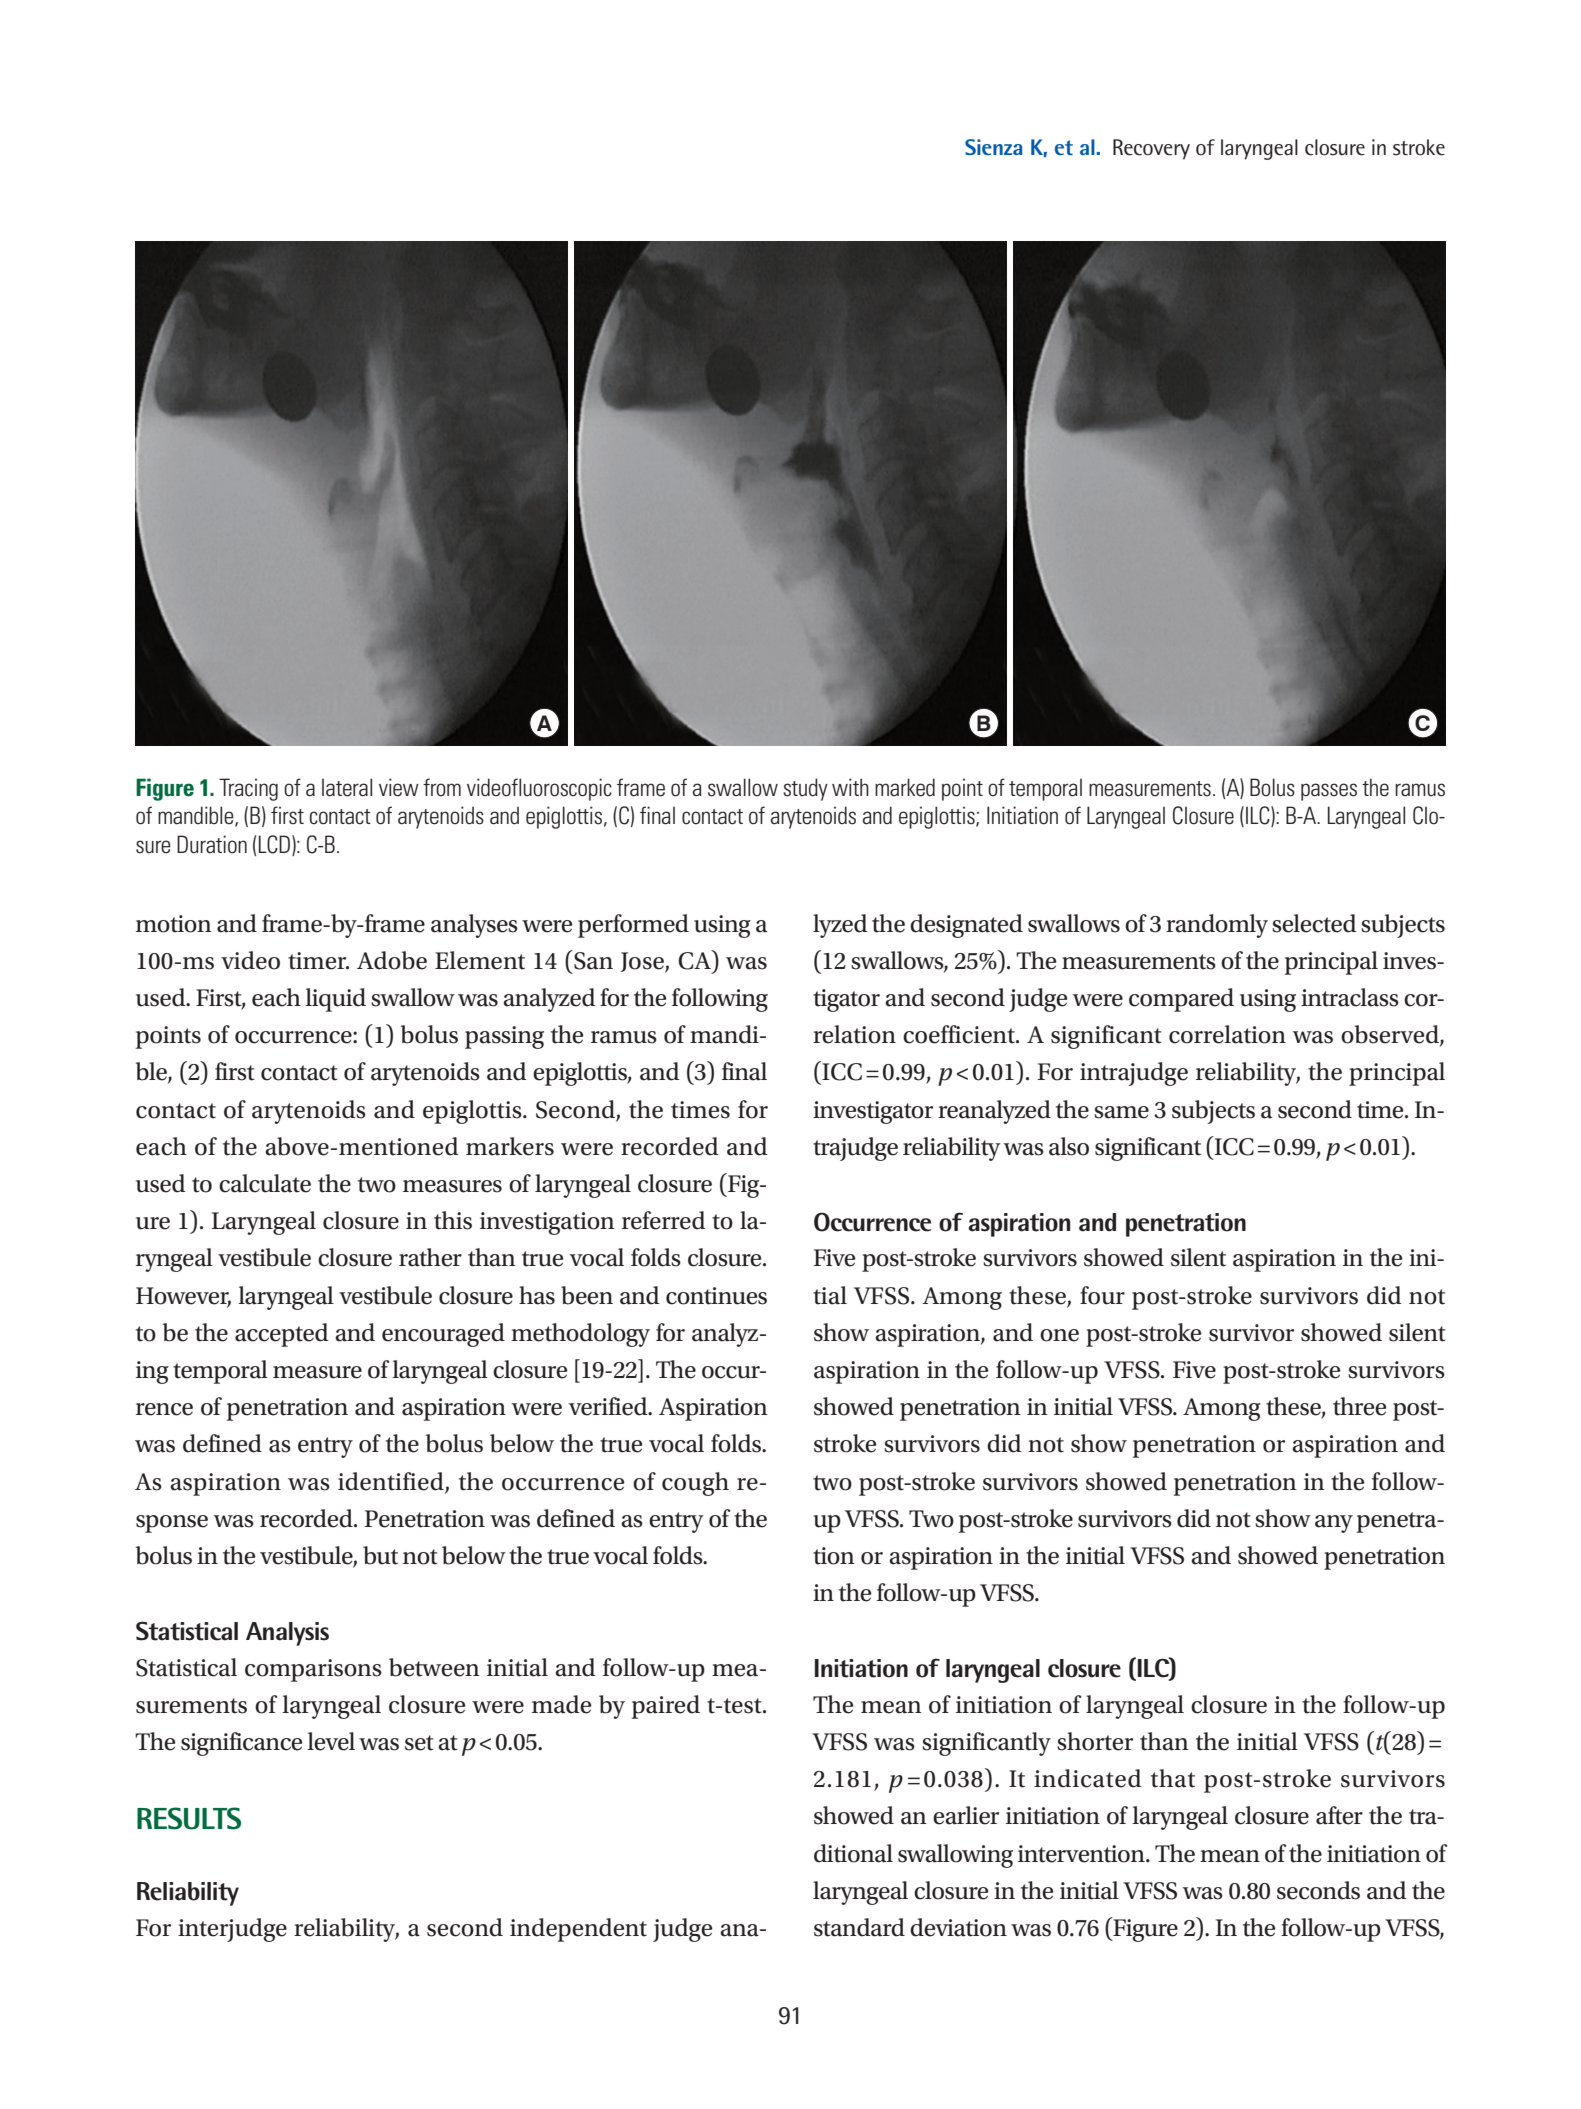 This page has width=1581, height=2109. Describe the element at coordinates (1151, 149) in the page. I see `Recovery` at that location.
